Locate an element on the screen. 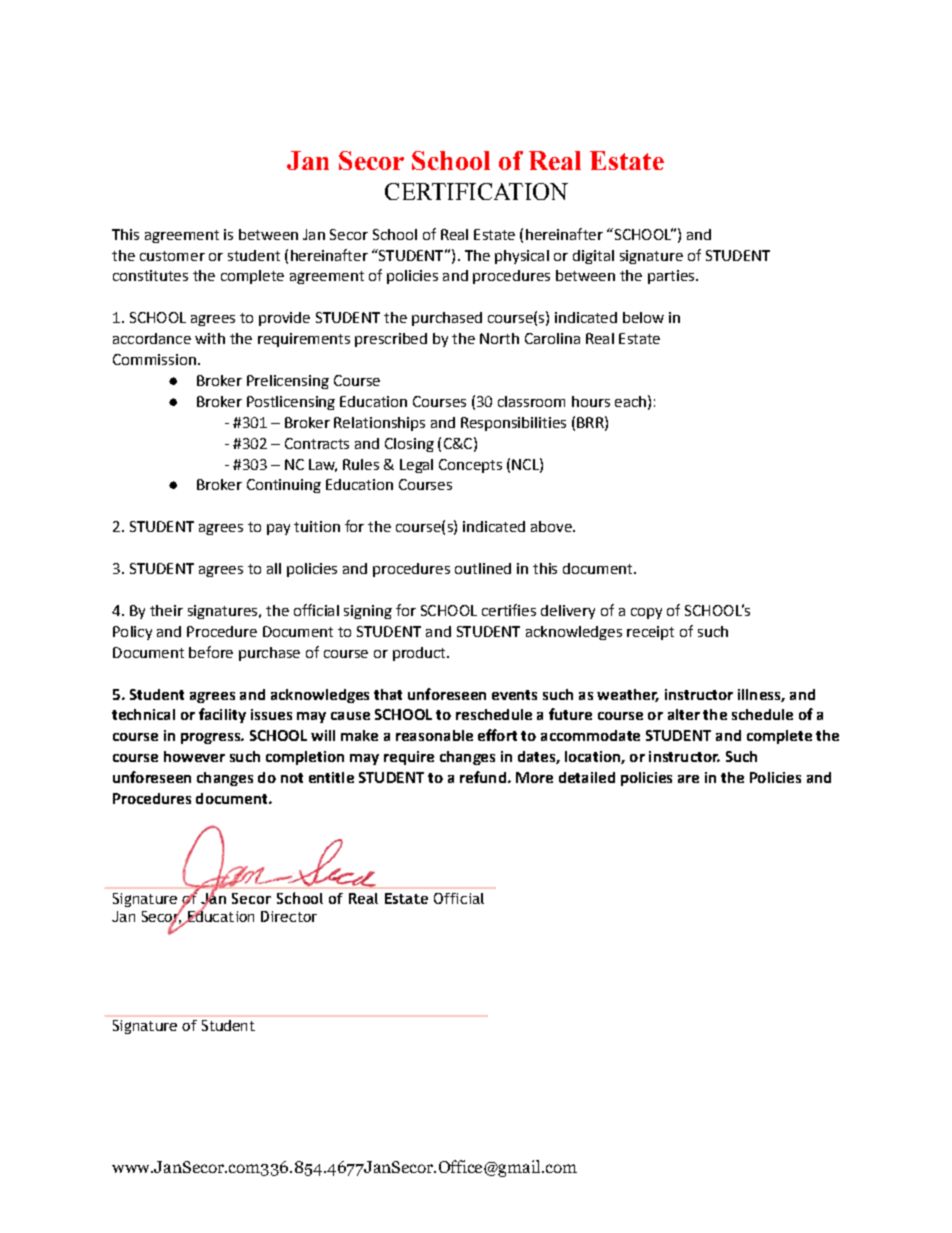 This screenshot has width=952, height=1233. all is located at coordinates (274, 568).
